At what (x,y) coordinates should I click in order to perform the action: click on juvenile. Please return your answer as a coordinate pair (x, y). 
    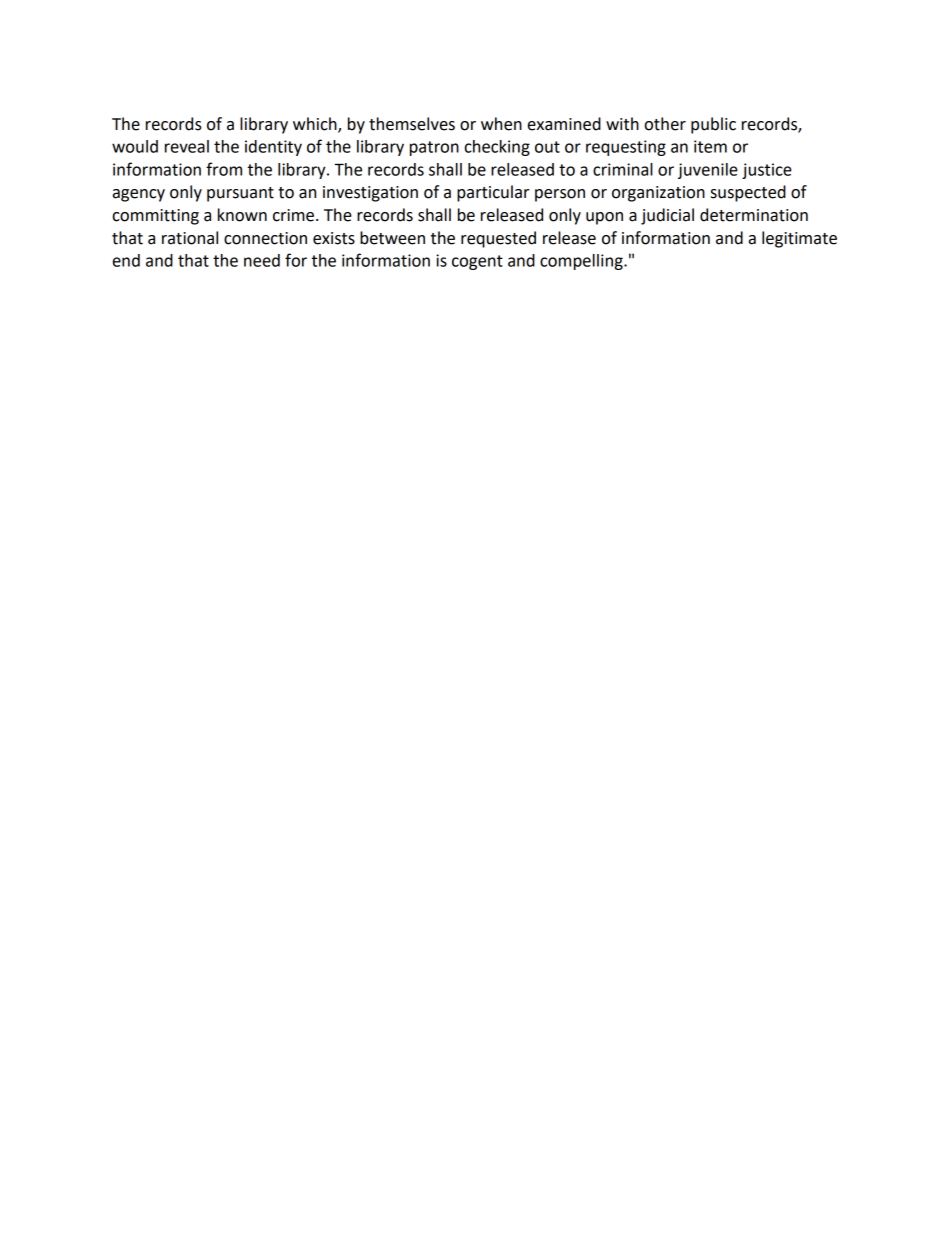
    Looking at the image, I should click on (708, 171).
